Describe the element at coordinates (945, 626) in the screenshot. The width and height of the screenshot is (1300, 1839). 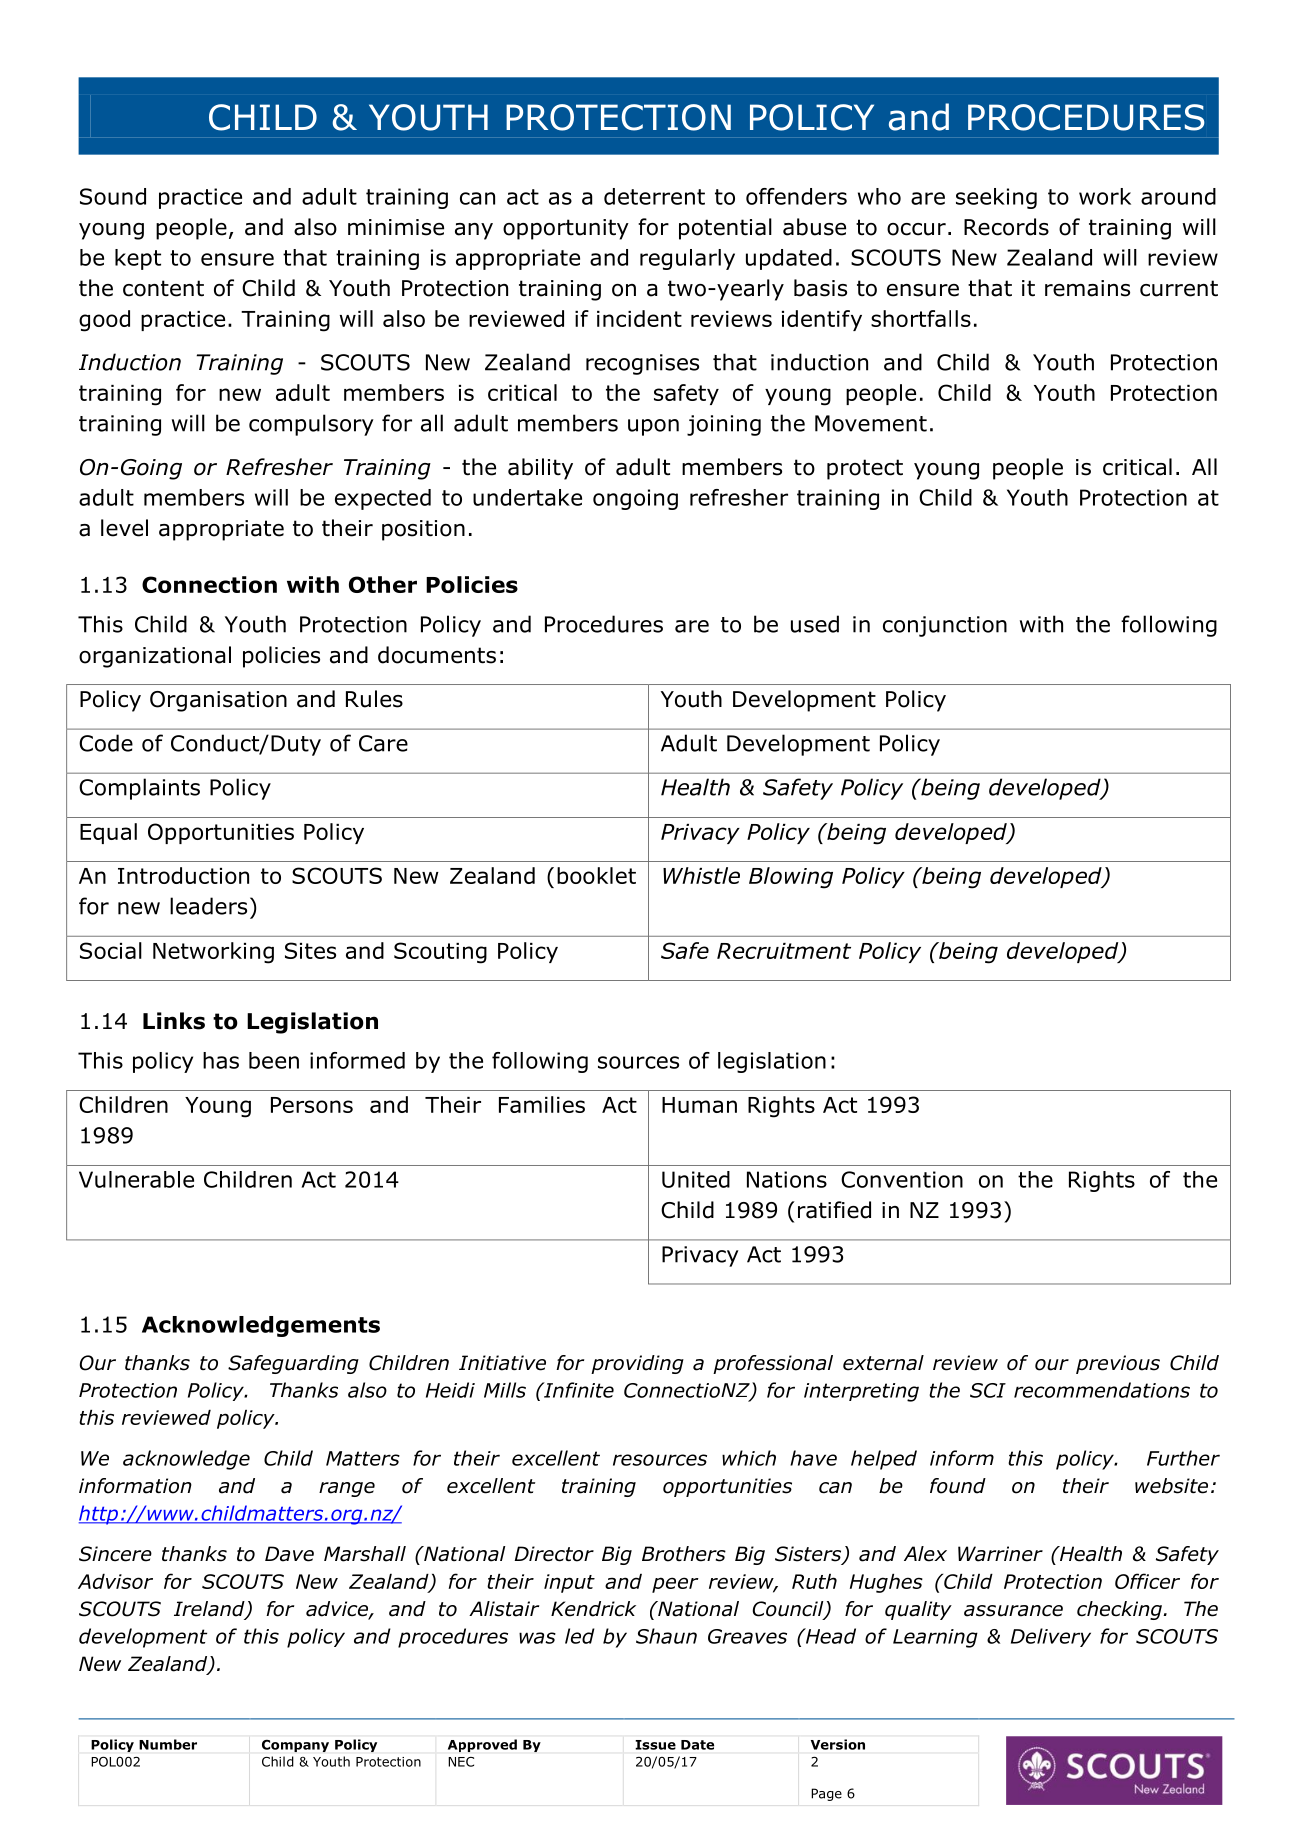
I see `conjunction` at that location.
